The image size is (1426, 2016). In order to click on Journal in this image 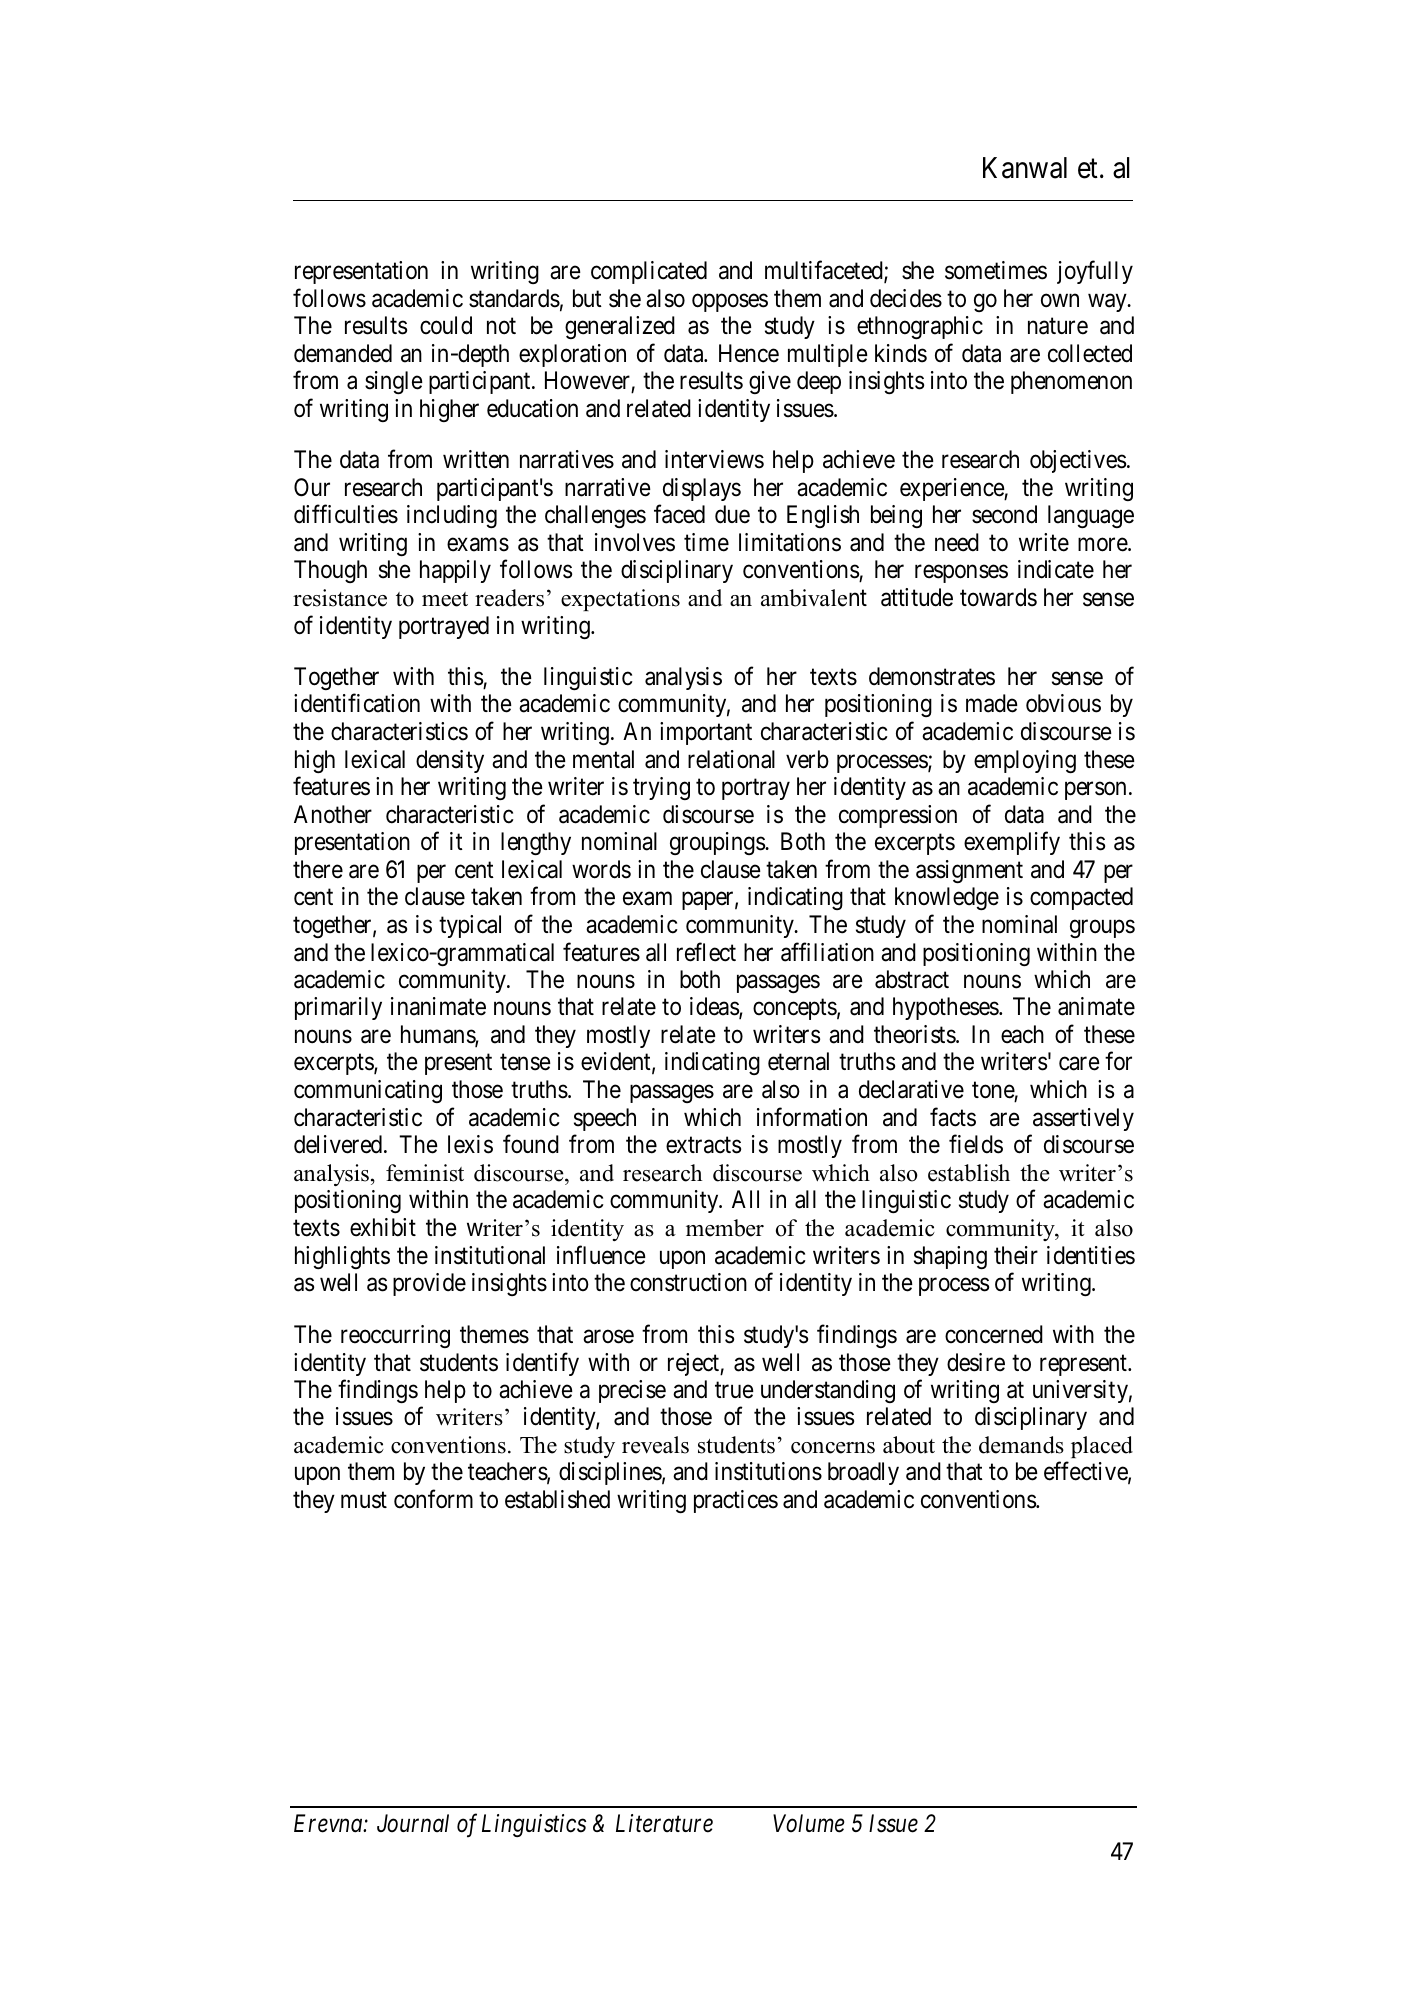, I will do `click(413, 1823)`.
